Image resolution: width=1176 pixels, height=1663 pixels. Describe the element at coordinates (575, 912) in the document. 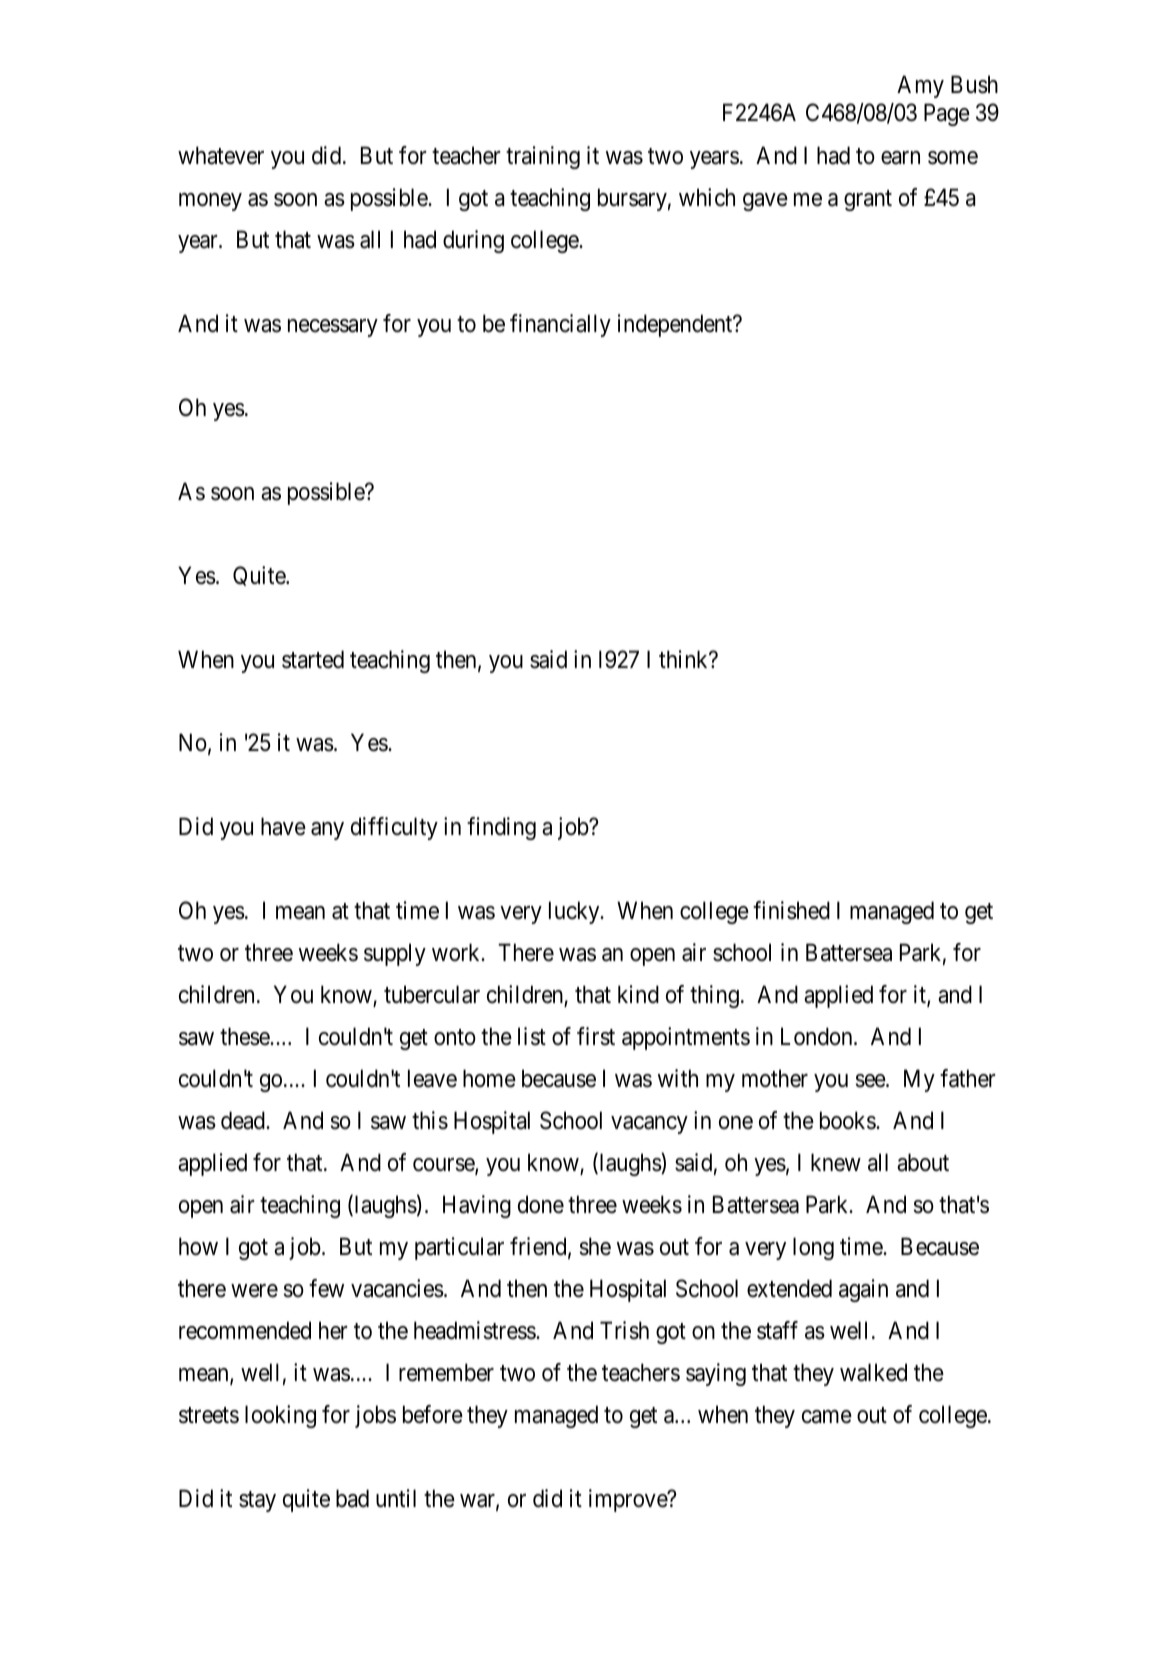

I see `lucky` at that location.
